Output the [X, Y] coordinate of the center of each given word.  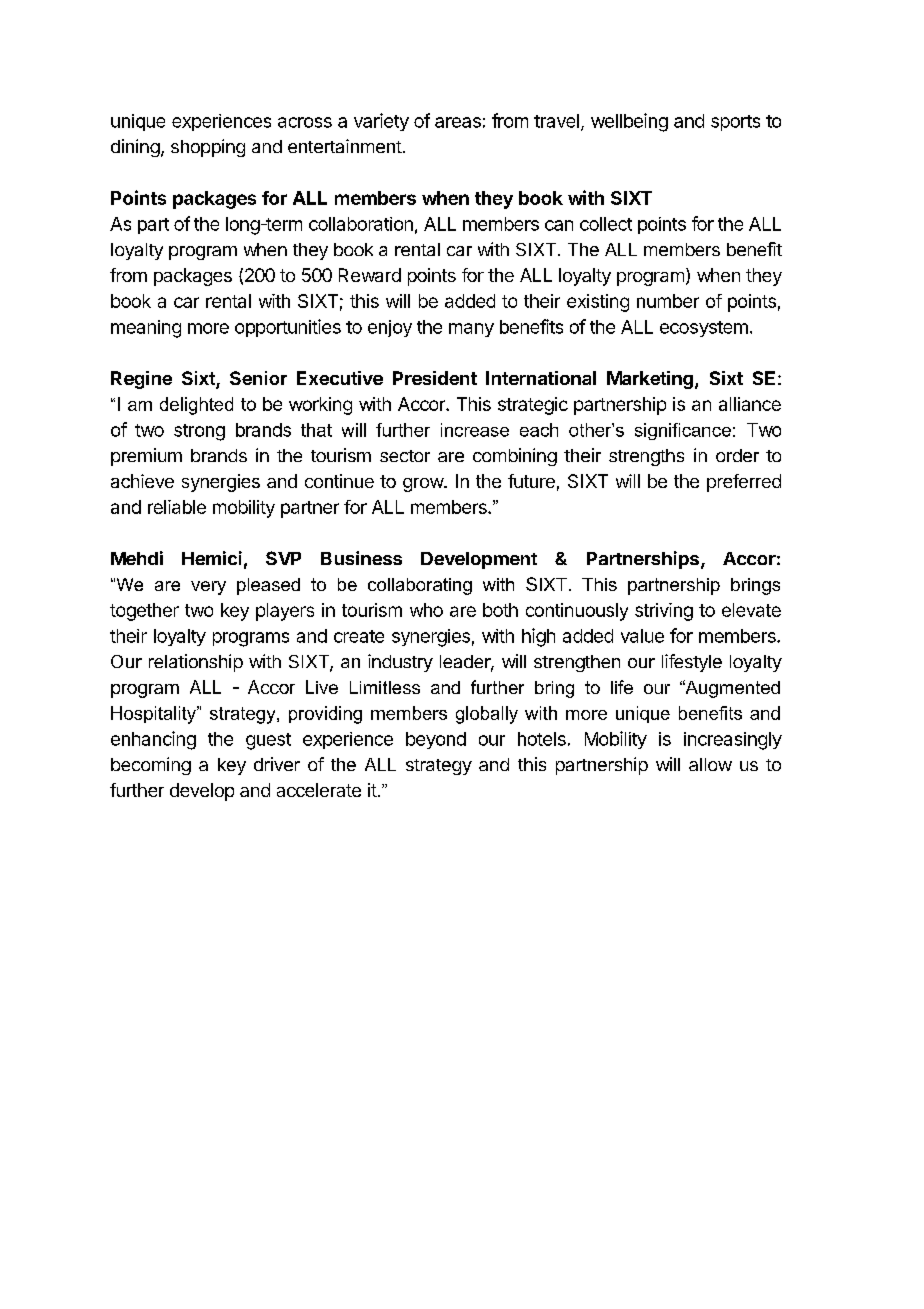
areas [458, 122]
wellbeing [629, 122]
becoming [151, 766]
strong [199, 432]
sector [405, 456]
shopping [208, 148]
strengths [646, 457]
